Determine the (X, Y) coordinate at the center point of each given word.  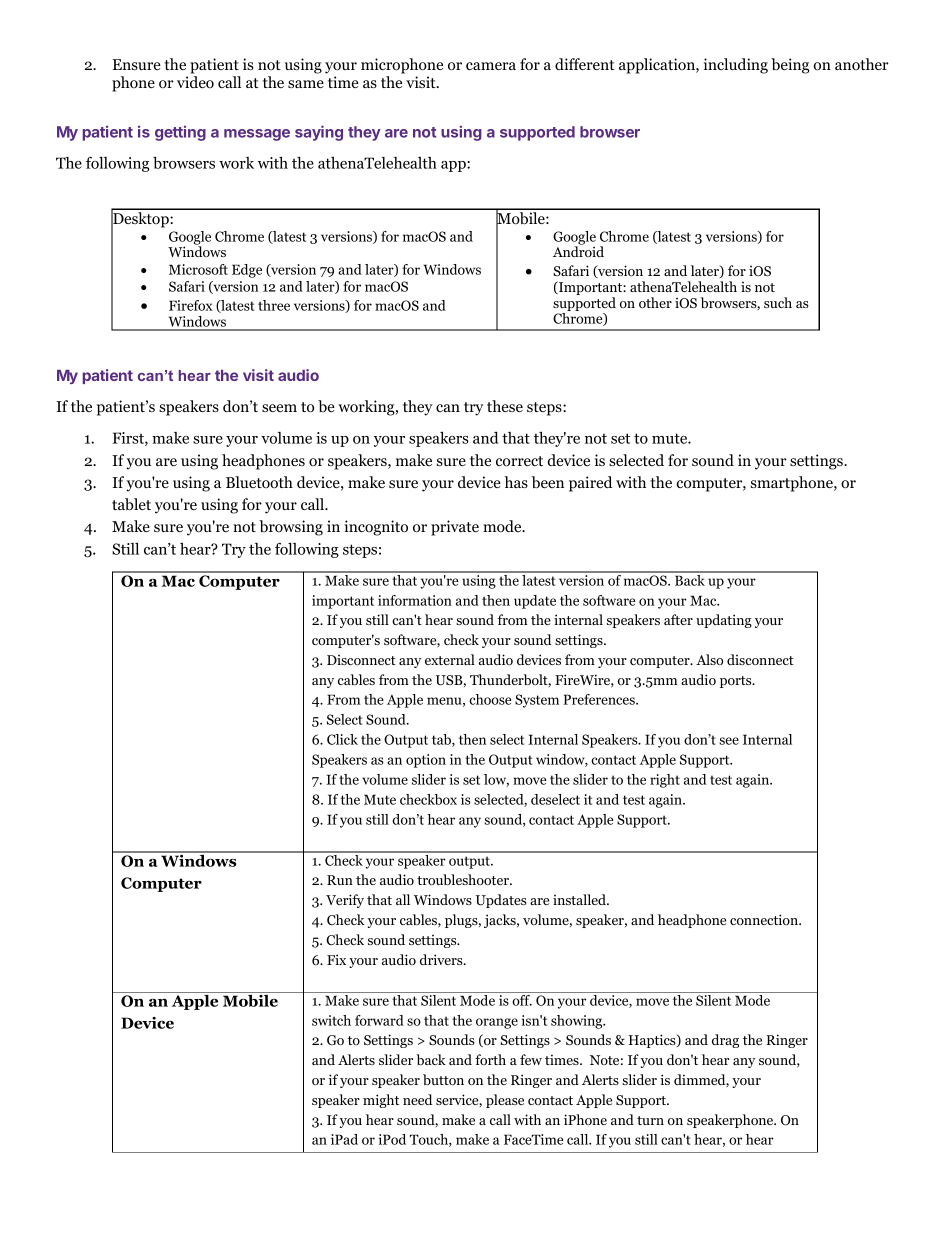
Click (342, 739)
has (516, 482)
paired (590, 484)
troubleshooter (464, 879)
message (257, 135)
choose (490, 699)
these (505, 406)
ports (737, 682)
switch (331, 1020)
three (274, 305)
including (736, 66)
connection (765, 919)
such (778, 302)
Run (340, 880)
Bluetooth (259, 482)
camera (491, 66)
